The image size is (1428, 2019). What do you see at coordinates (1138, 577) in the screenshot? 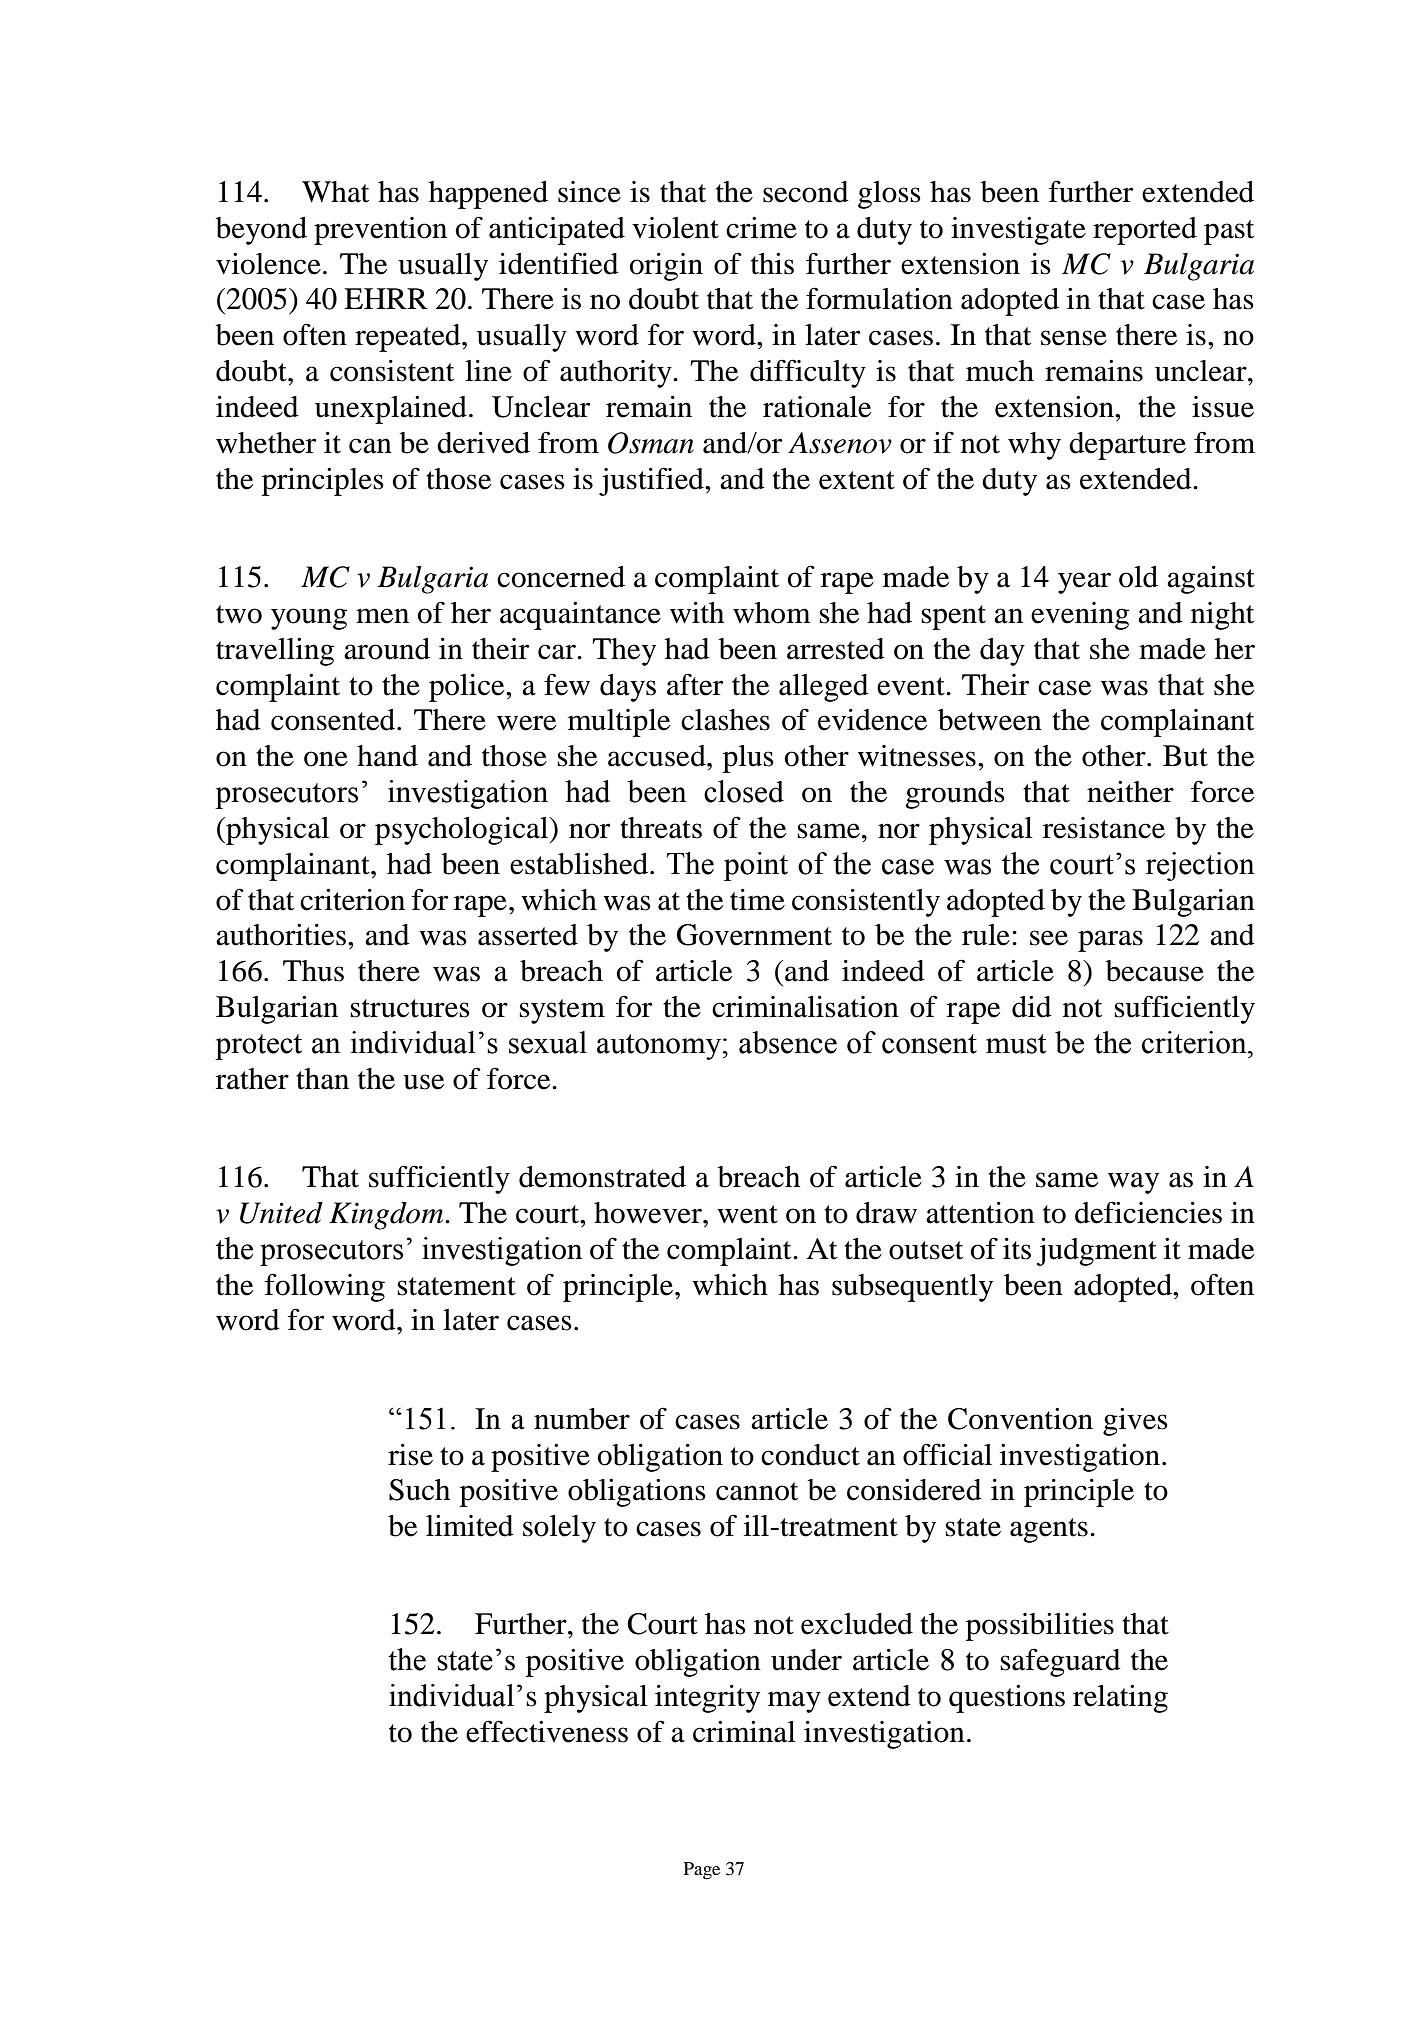
I see `old` at bounding box center [1138, 577].
